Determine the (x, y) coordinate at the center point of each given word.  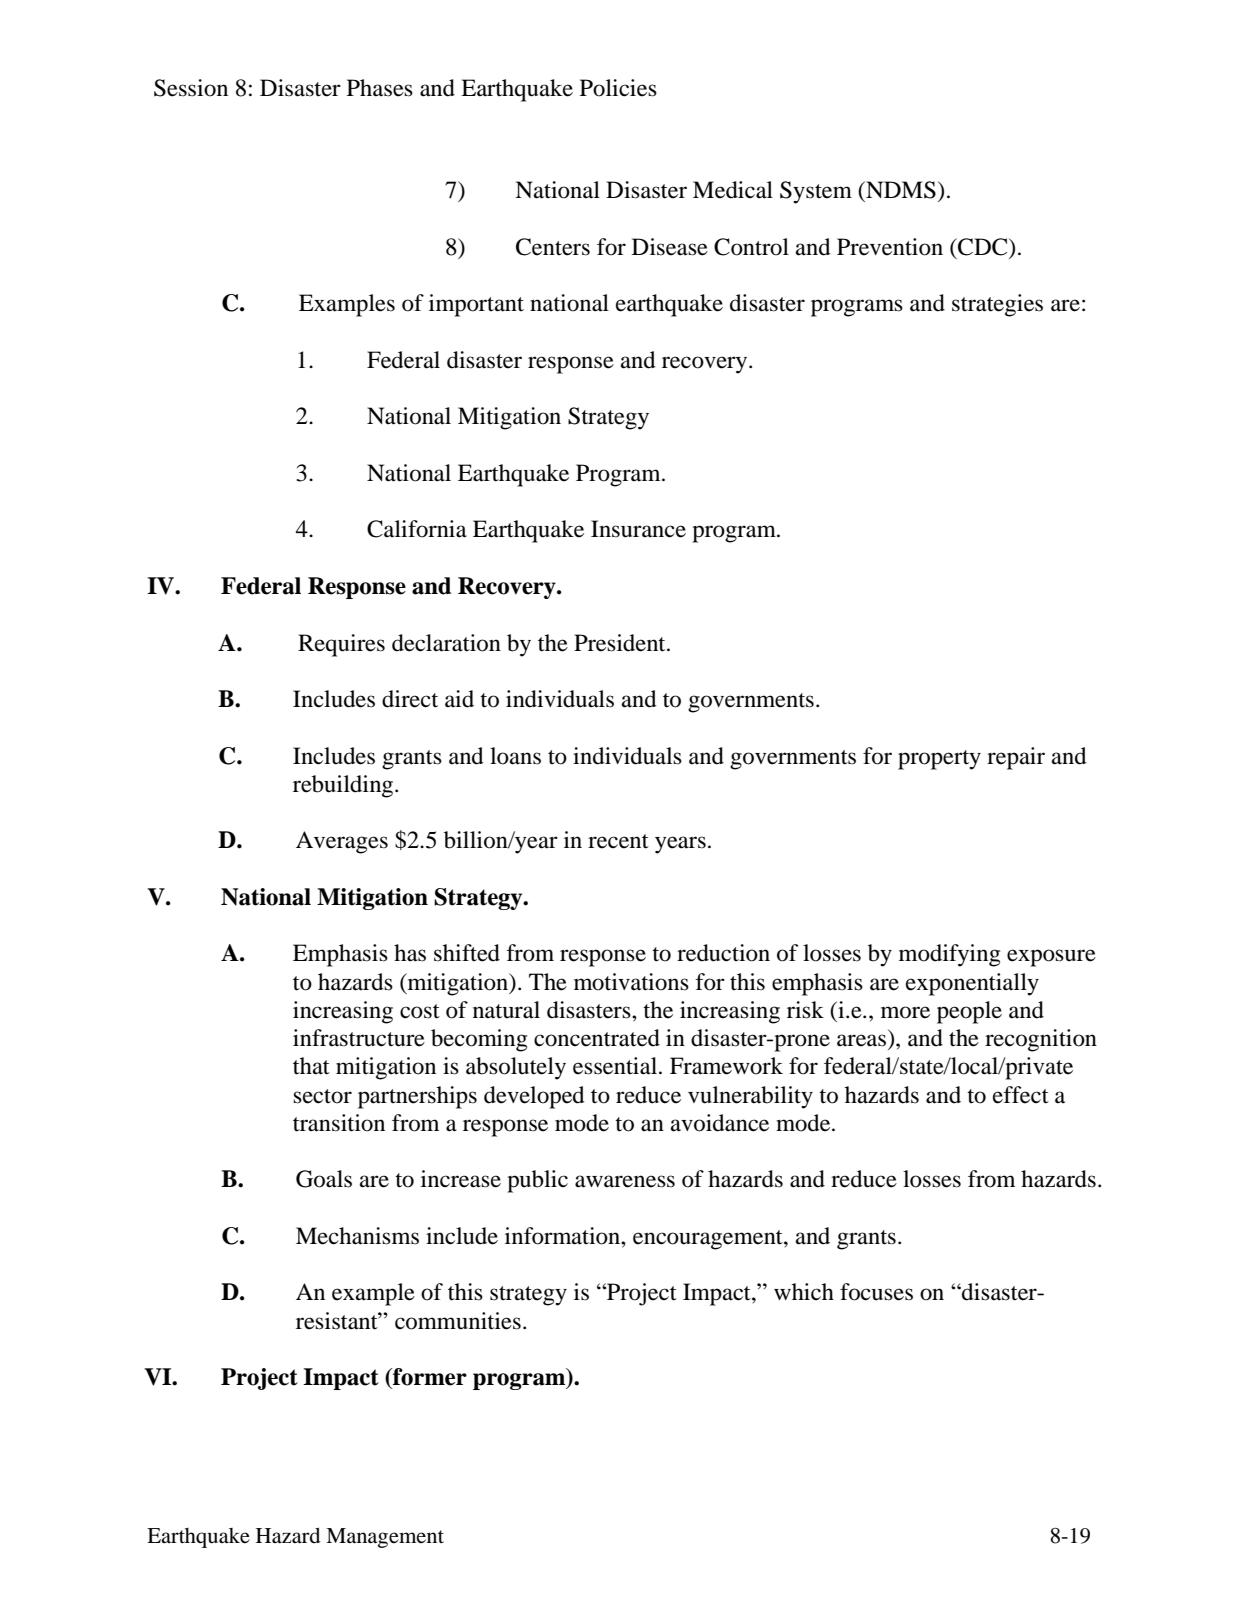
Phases (380, 88)
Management (385, 1538)
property (939, 760)
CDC (983, 247)
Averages (342, 842)
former (429, 1377)
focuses (876, 1292)
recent (618, 841)
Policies (618, 88)
